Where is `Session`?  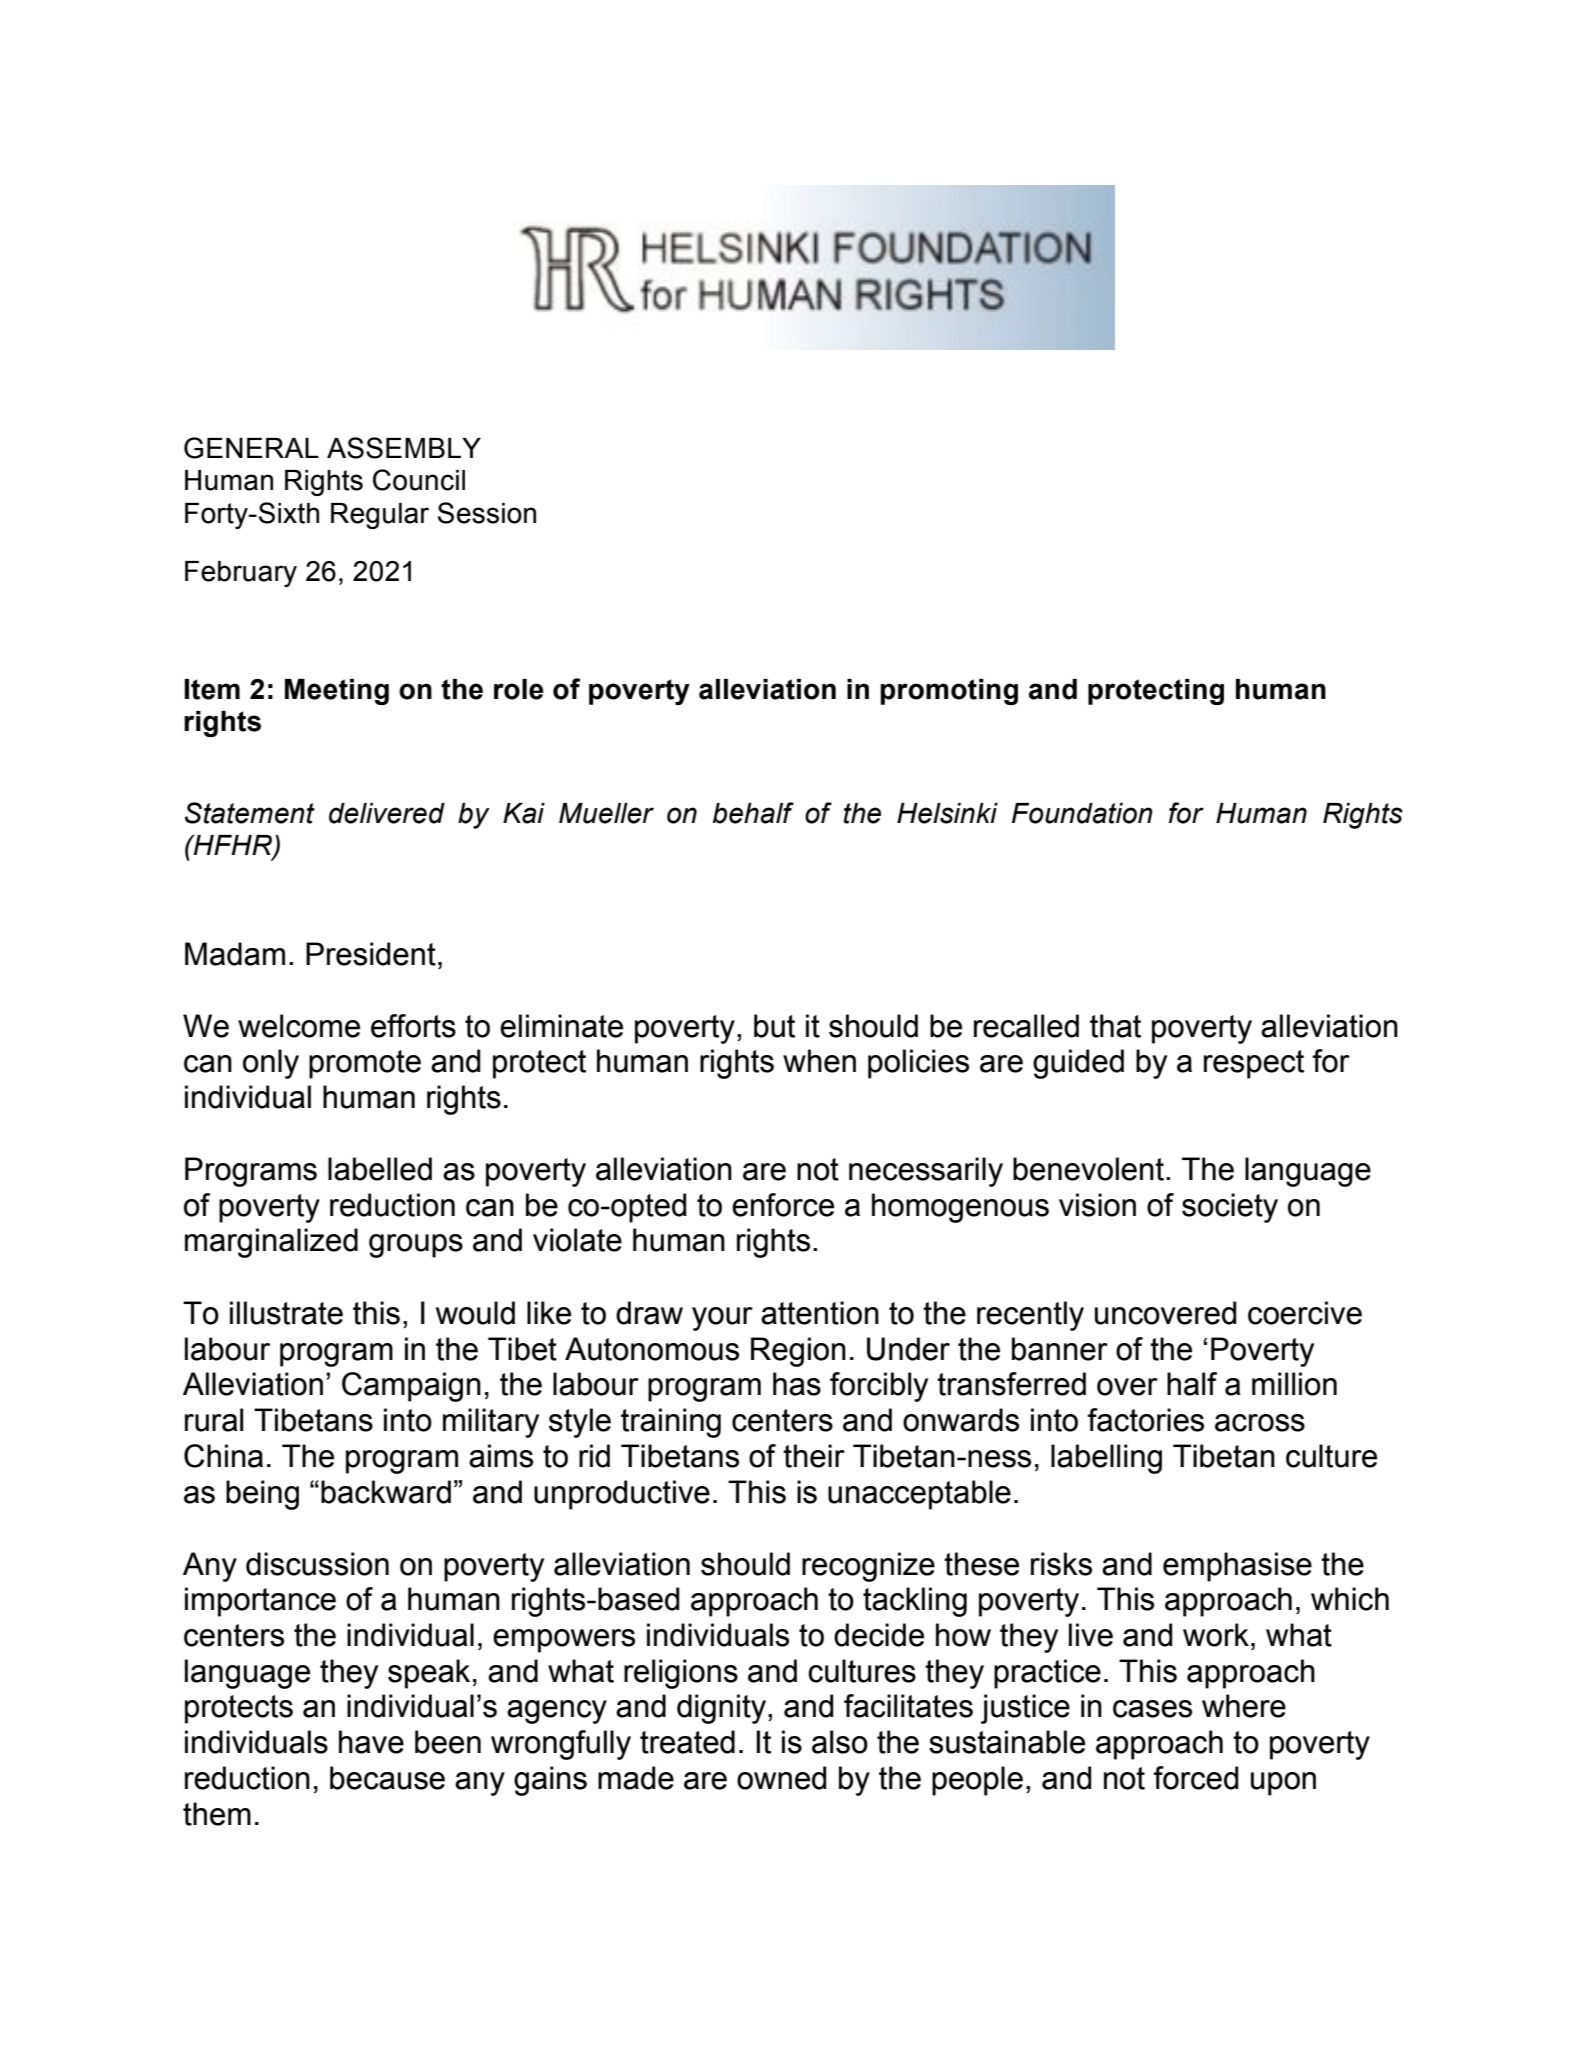
Session is located at coordinates (487, 513).
